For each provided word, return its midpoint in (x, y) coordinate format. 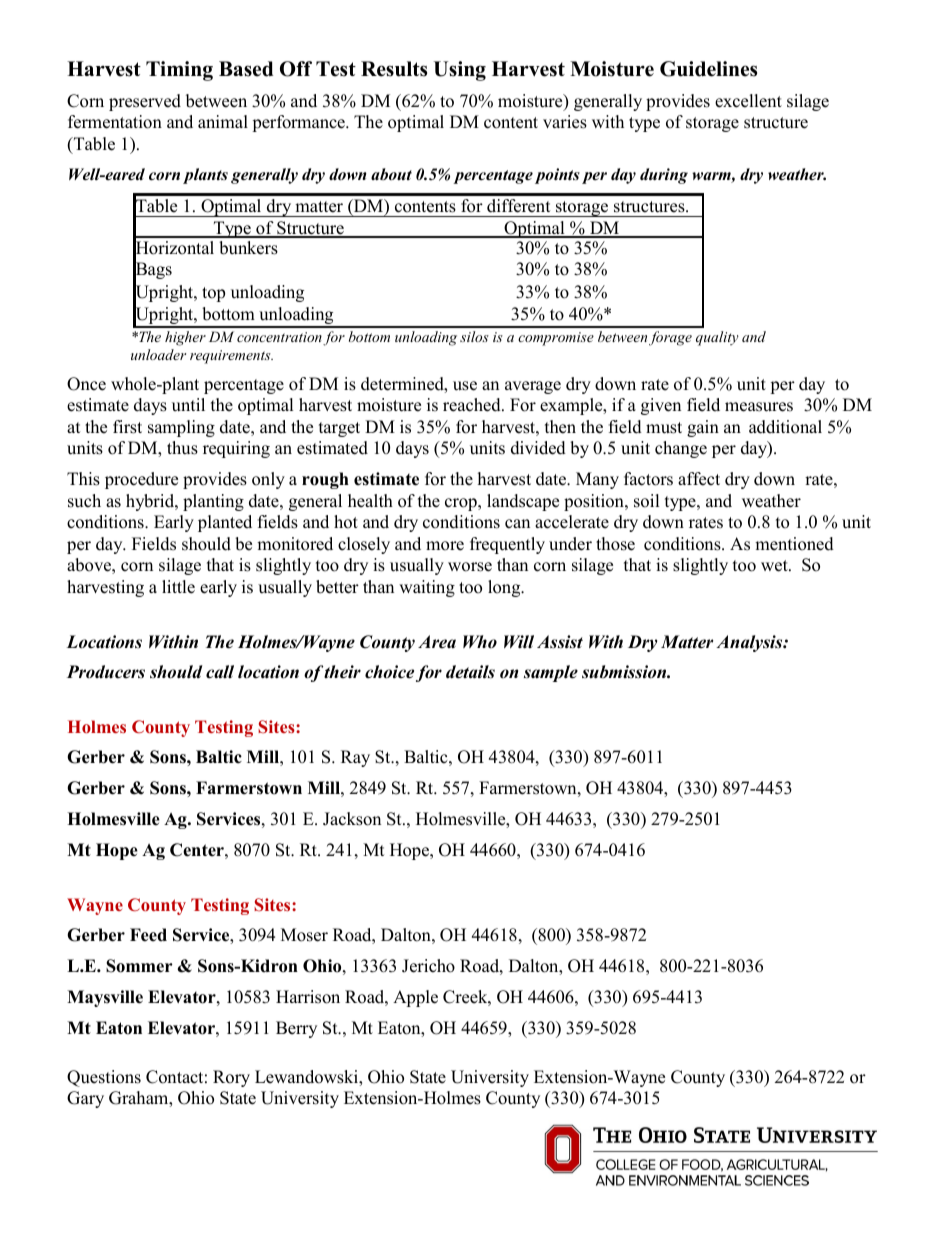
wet (775, 566)
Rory (231, 1078)
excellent (748, 101)
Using (459, 71)
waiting (427, 588)
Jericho (428, 966)
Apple (415, 998)
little (178, 587)
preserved (145, 102)
